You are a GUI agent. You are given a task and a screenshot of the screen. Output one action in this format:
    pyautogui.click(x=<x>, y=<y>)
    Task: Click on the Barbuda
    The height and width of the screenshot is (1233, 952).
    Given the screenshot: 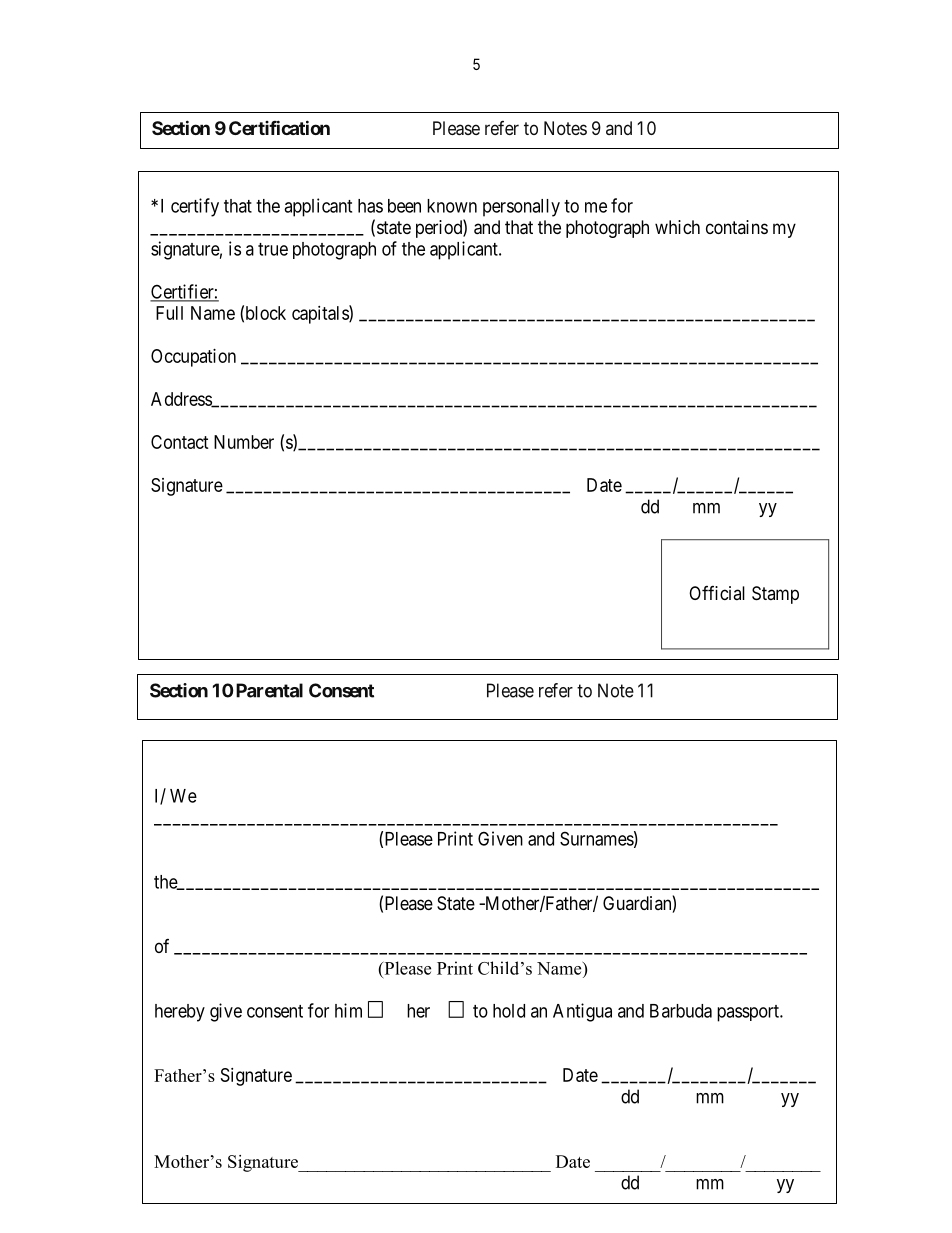 What is the action you would take?
    pyautogui.click(x=681, y=1011)
